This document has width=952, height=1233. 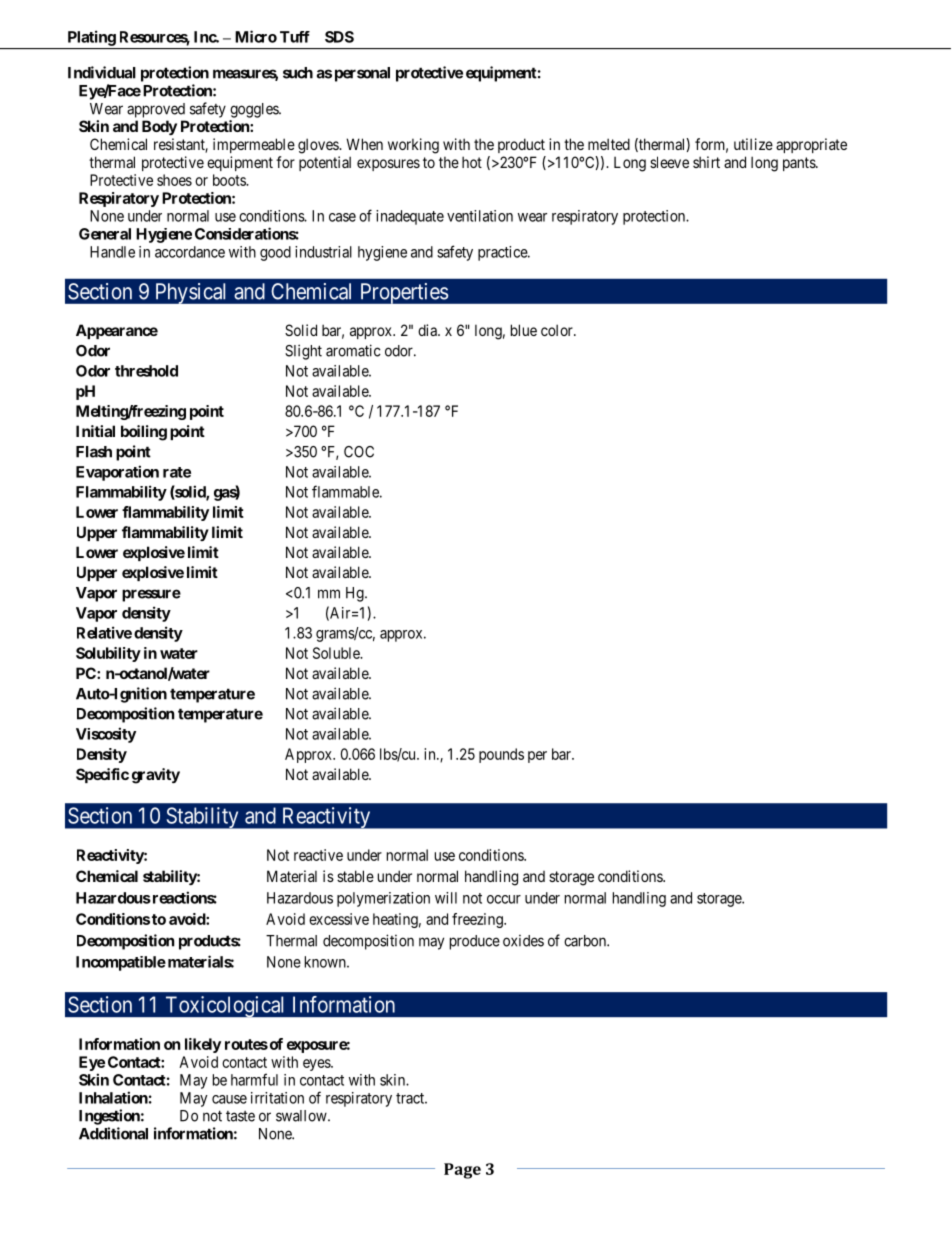 What do you see at coordinates (156, 776) in the document?
I see `gravity` at bounding box center [156, 776].
